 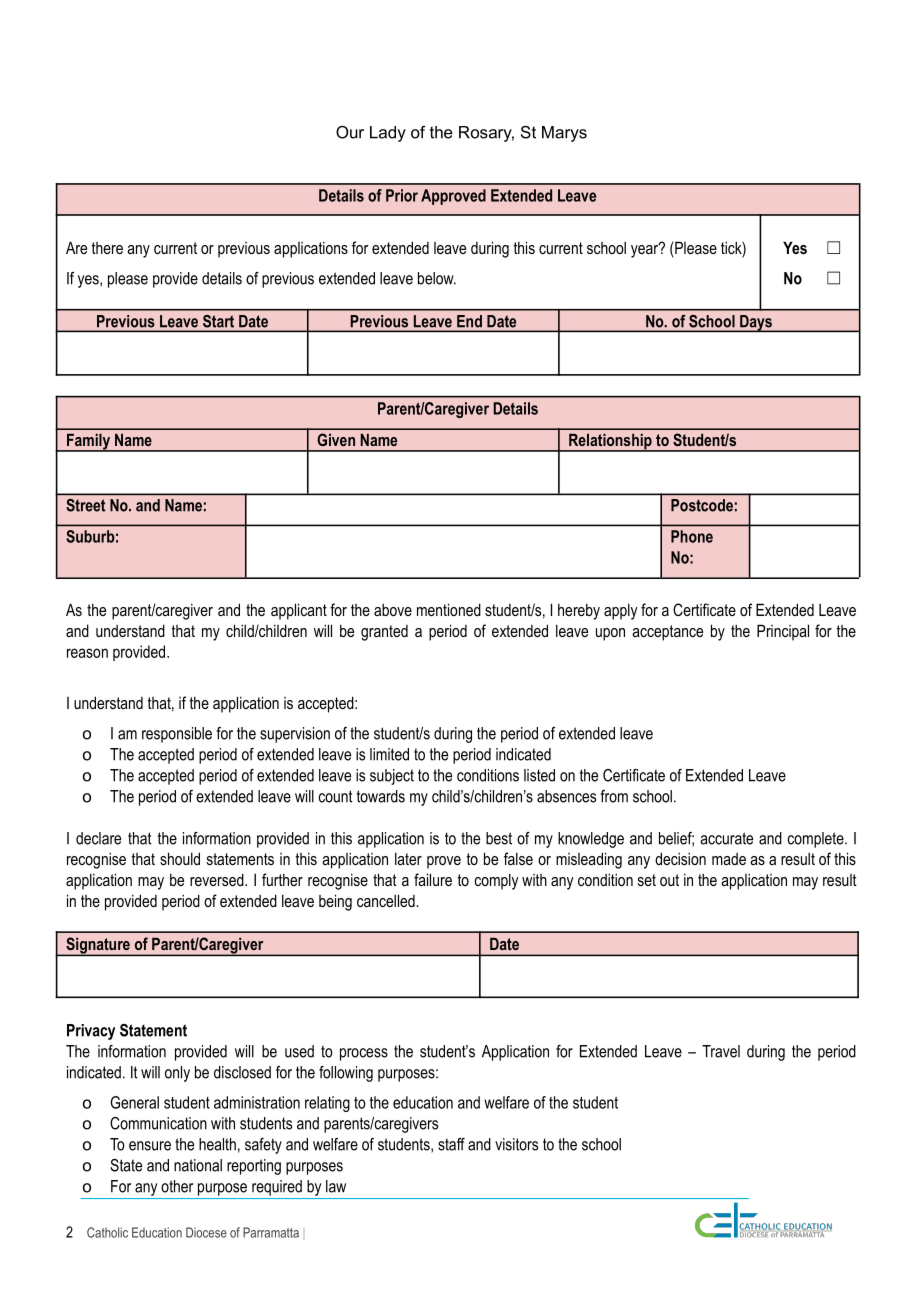 I want to click on Postcode, so click(x=702, y=505).
